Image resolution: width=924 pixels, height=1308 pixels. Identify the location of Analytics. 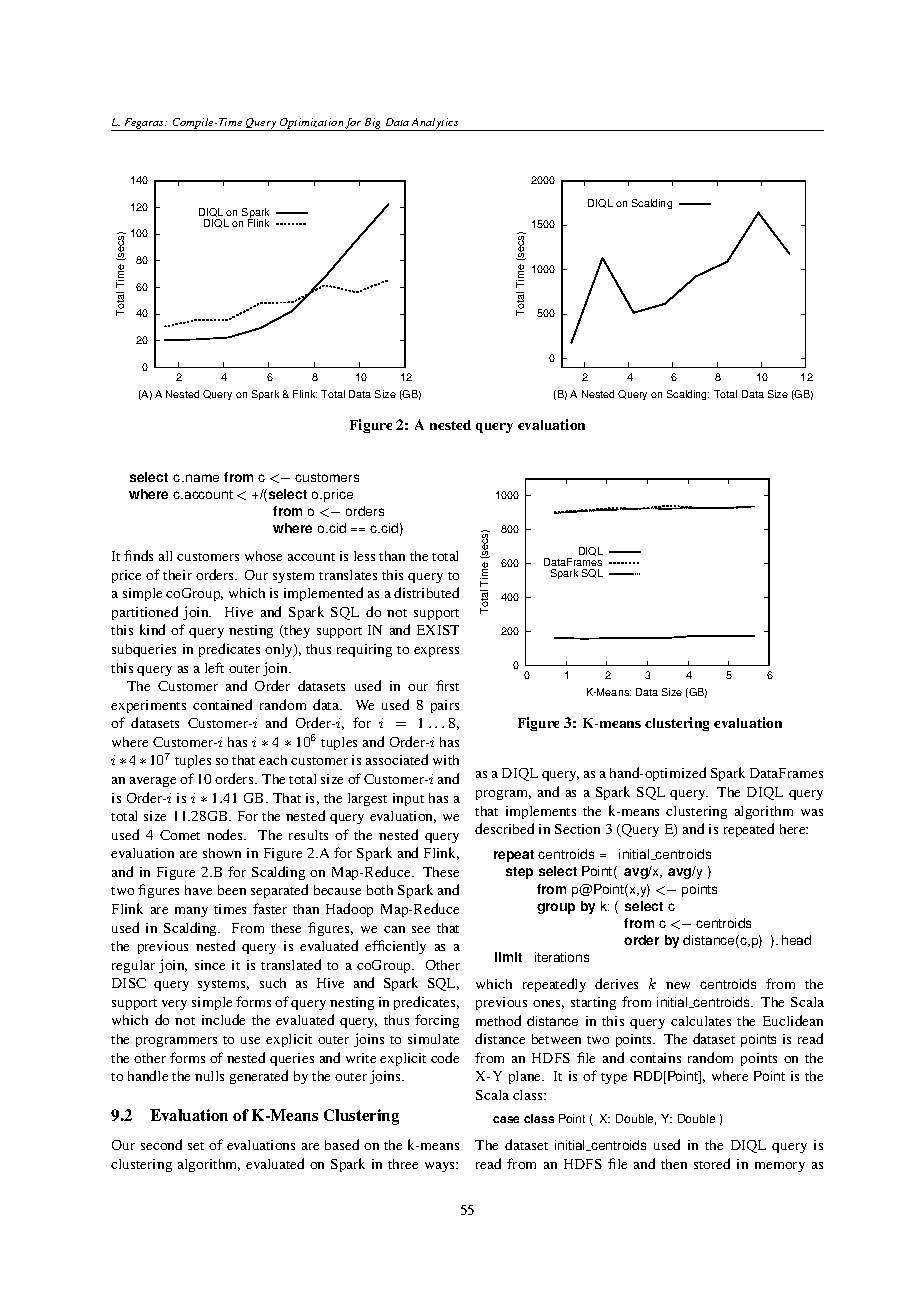
(435, 124).
